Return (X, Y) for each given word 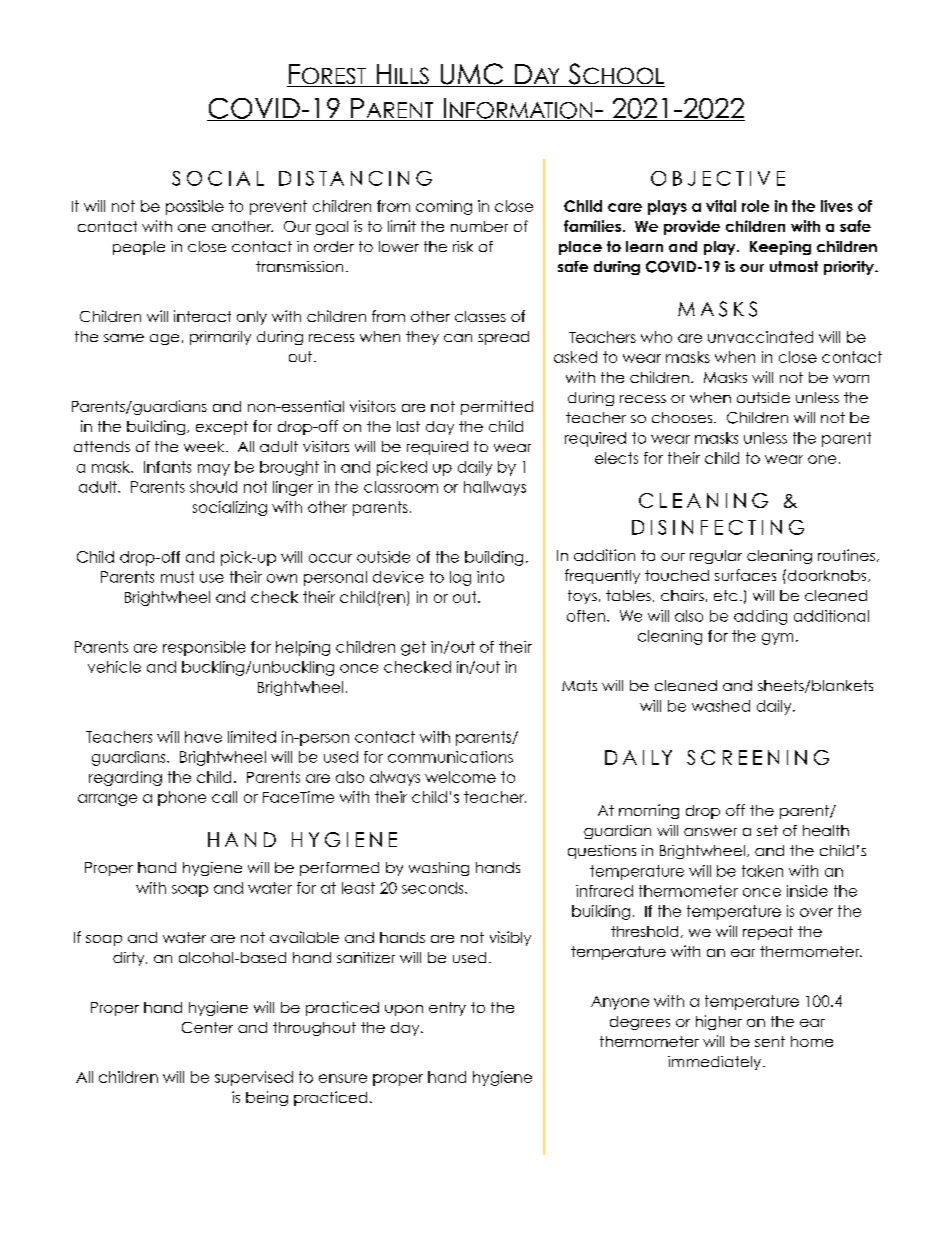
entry (447, 1009)
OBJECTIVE (718, 178)
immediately (716, 1063)
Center (207, 1027)
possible (195, 207)
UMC (472, 75)
